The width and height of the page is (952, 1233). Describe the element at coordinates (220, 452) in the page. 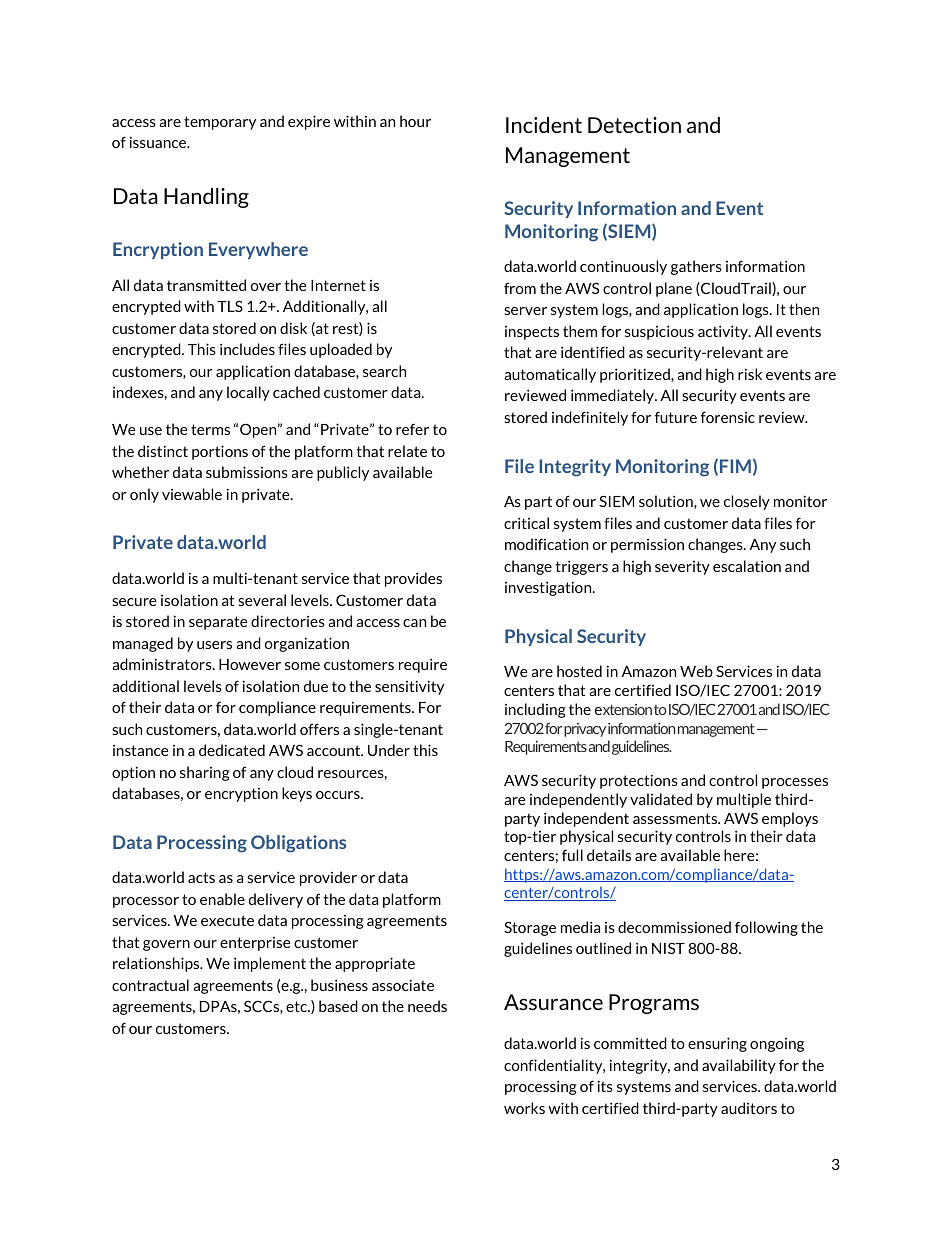

I see `portions` at that location.
